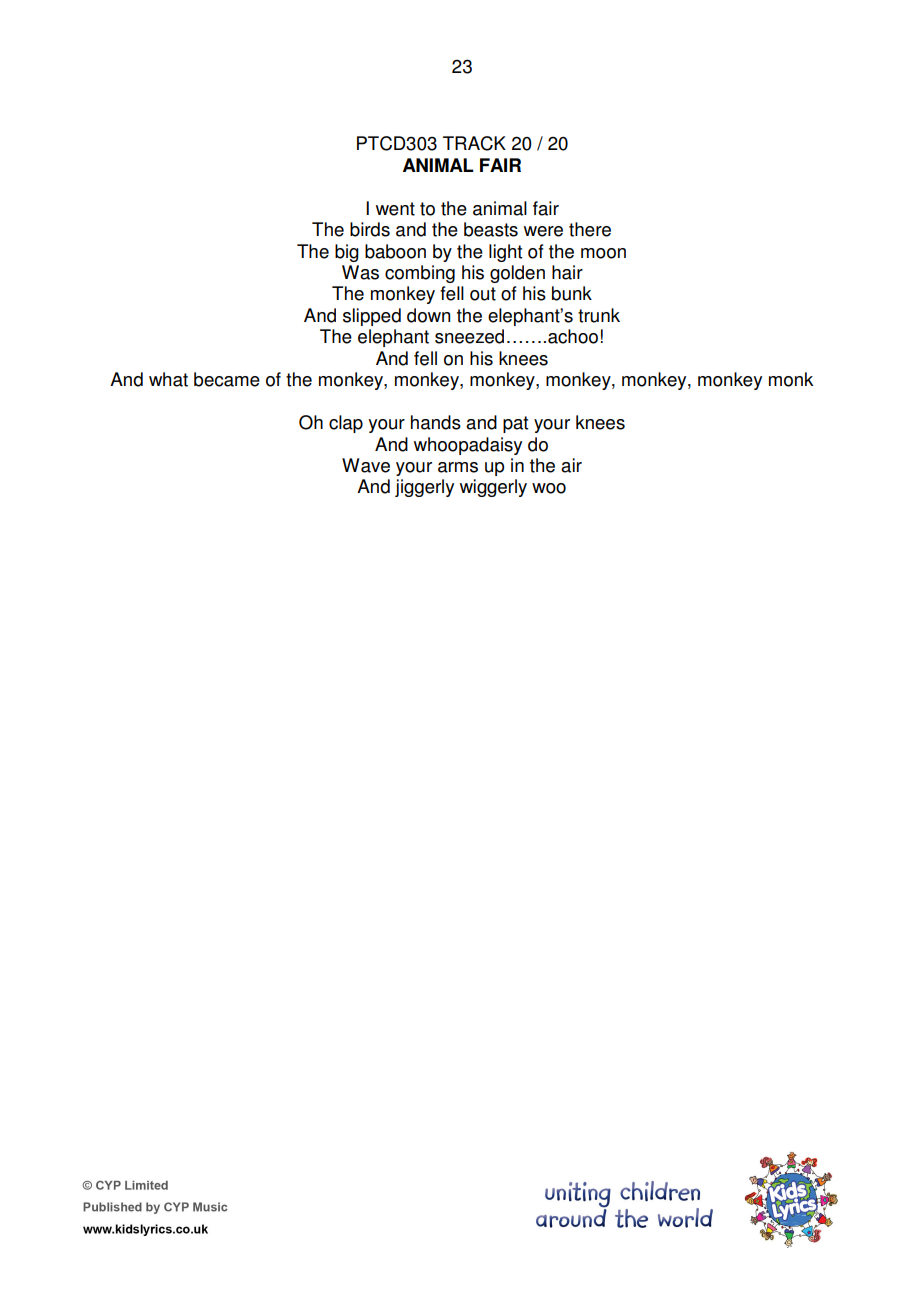  I want to click on TRACK, so click(474, 143).
